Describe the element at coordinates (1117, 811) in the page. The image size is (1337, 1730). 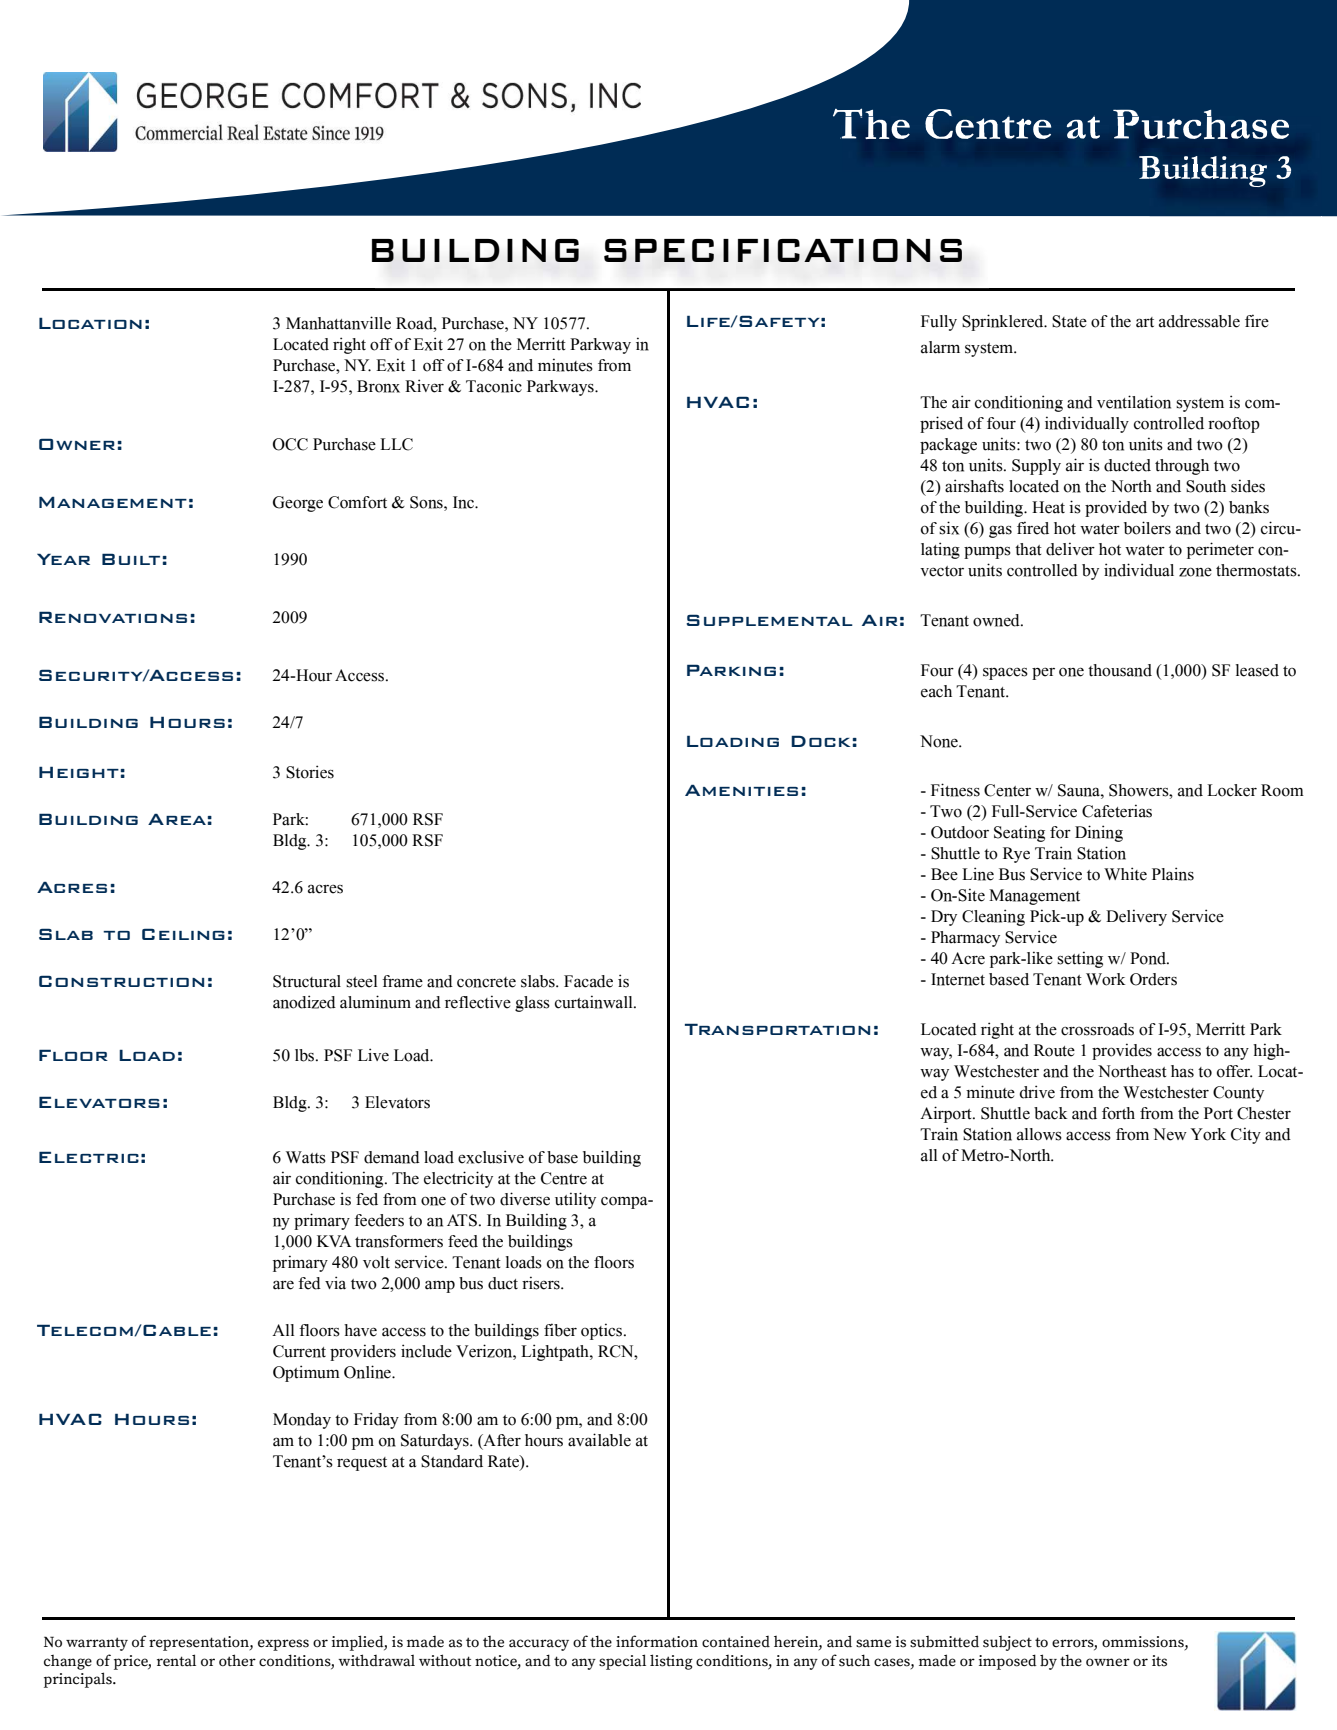
I see `Cafeterias` at that location.
